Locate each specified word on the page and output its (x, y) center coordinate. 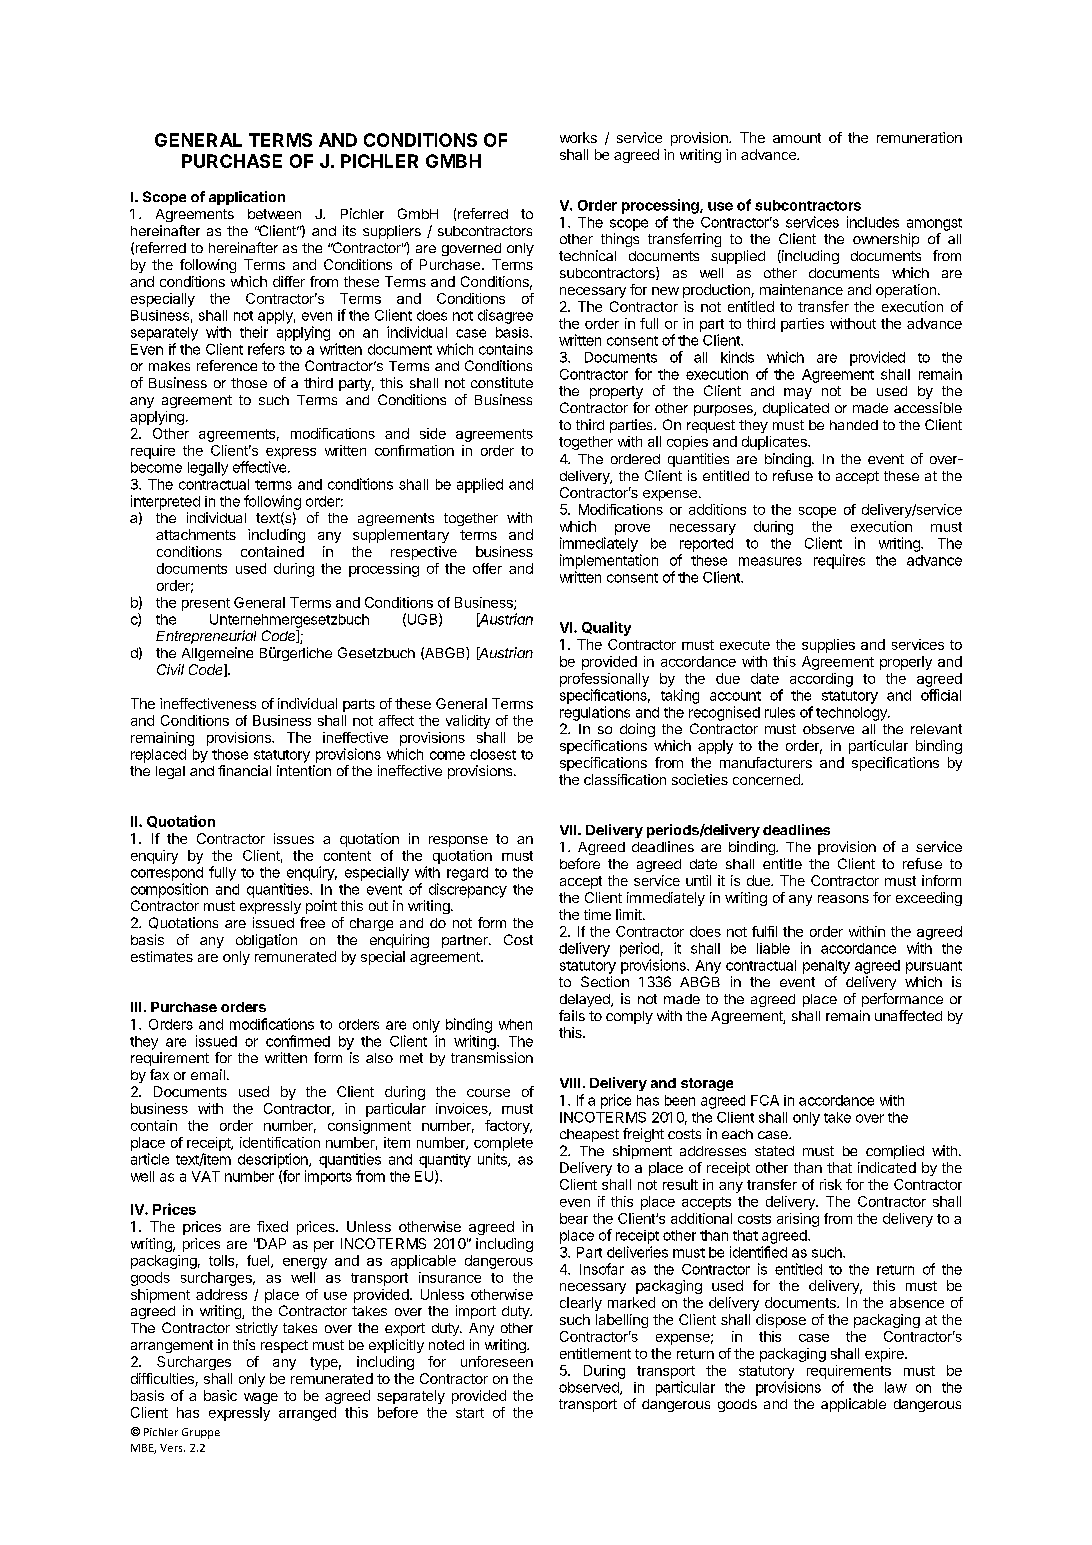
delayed (586, 1000)
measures (770, 561)
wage (261, 1398)
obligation (266, 941)
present (206, 604)
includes (873, 222)
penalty (826, 967)
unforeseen (497, 1361)
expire (885, 1355)
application (247, 198)
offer (487, 568)
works (578, 137)
